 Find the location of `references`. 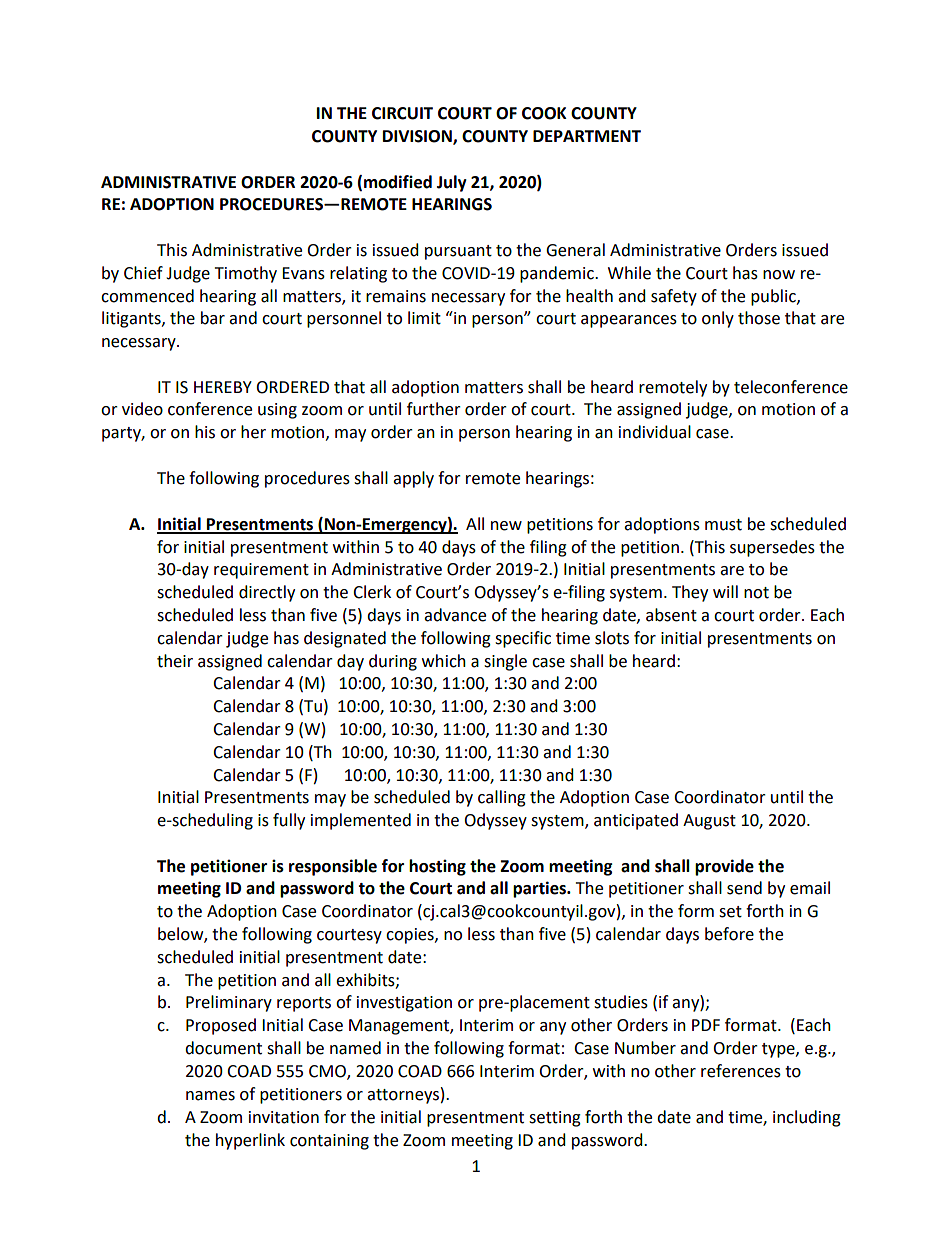

references is located at coordinates (741, 1071).
